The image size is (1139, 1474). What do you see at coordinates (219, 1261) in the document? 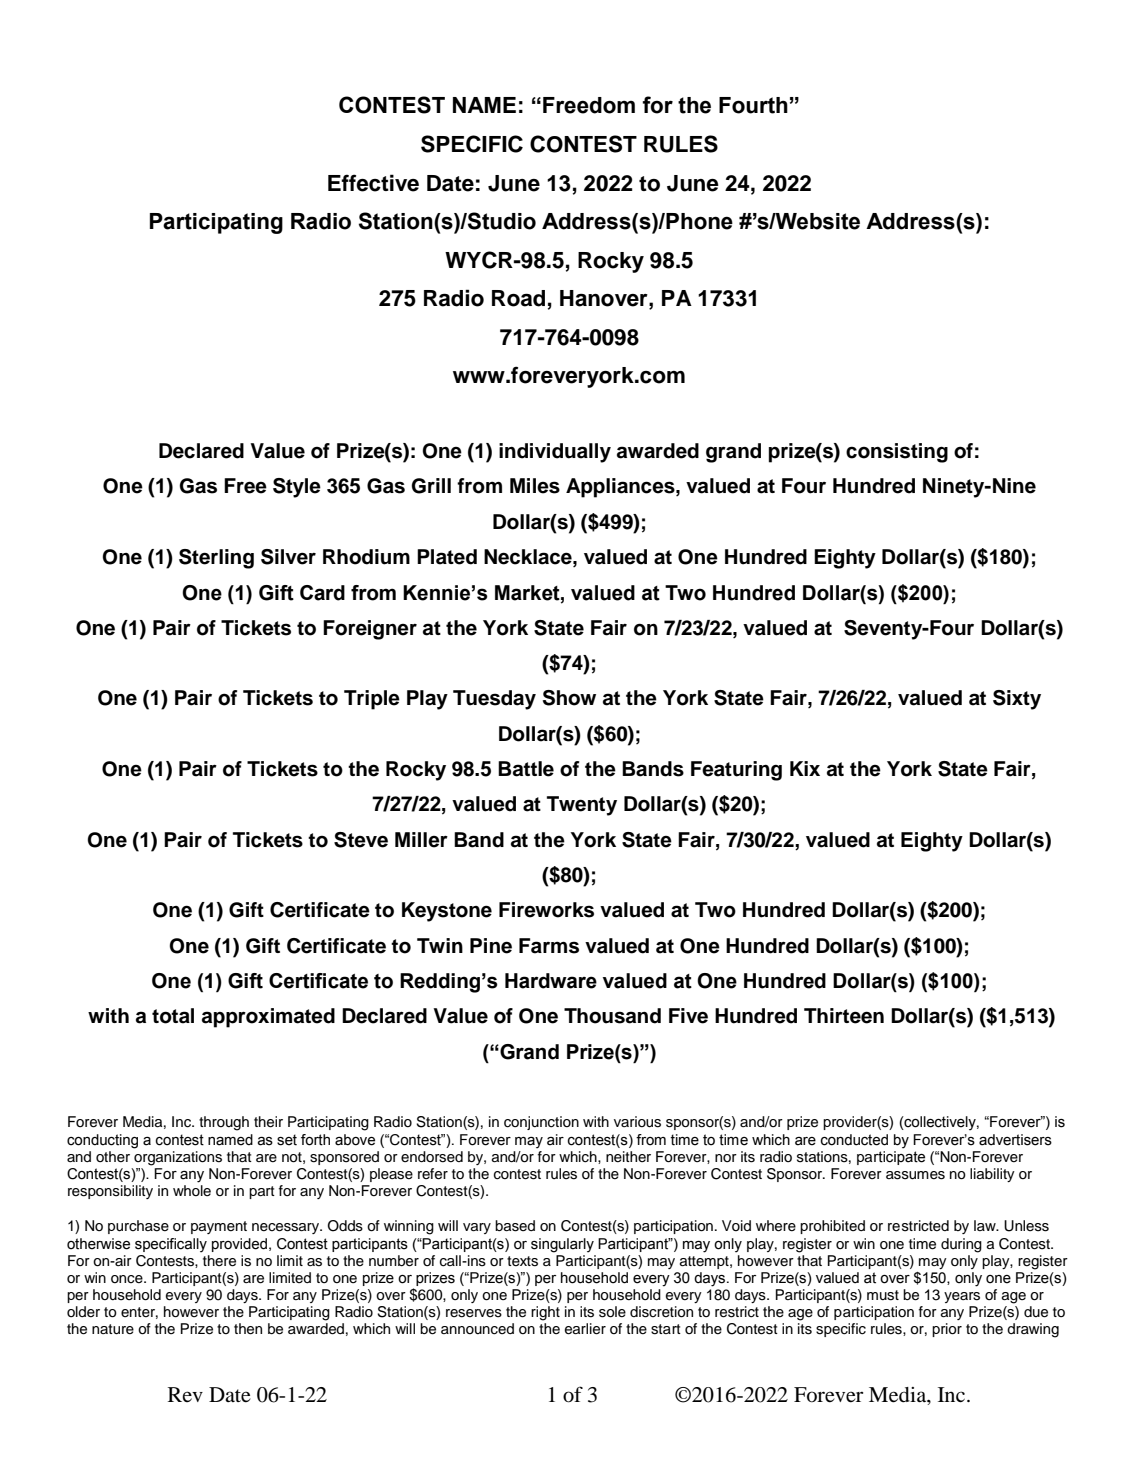
I see `there` at bounding box center [219, 1261].
